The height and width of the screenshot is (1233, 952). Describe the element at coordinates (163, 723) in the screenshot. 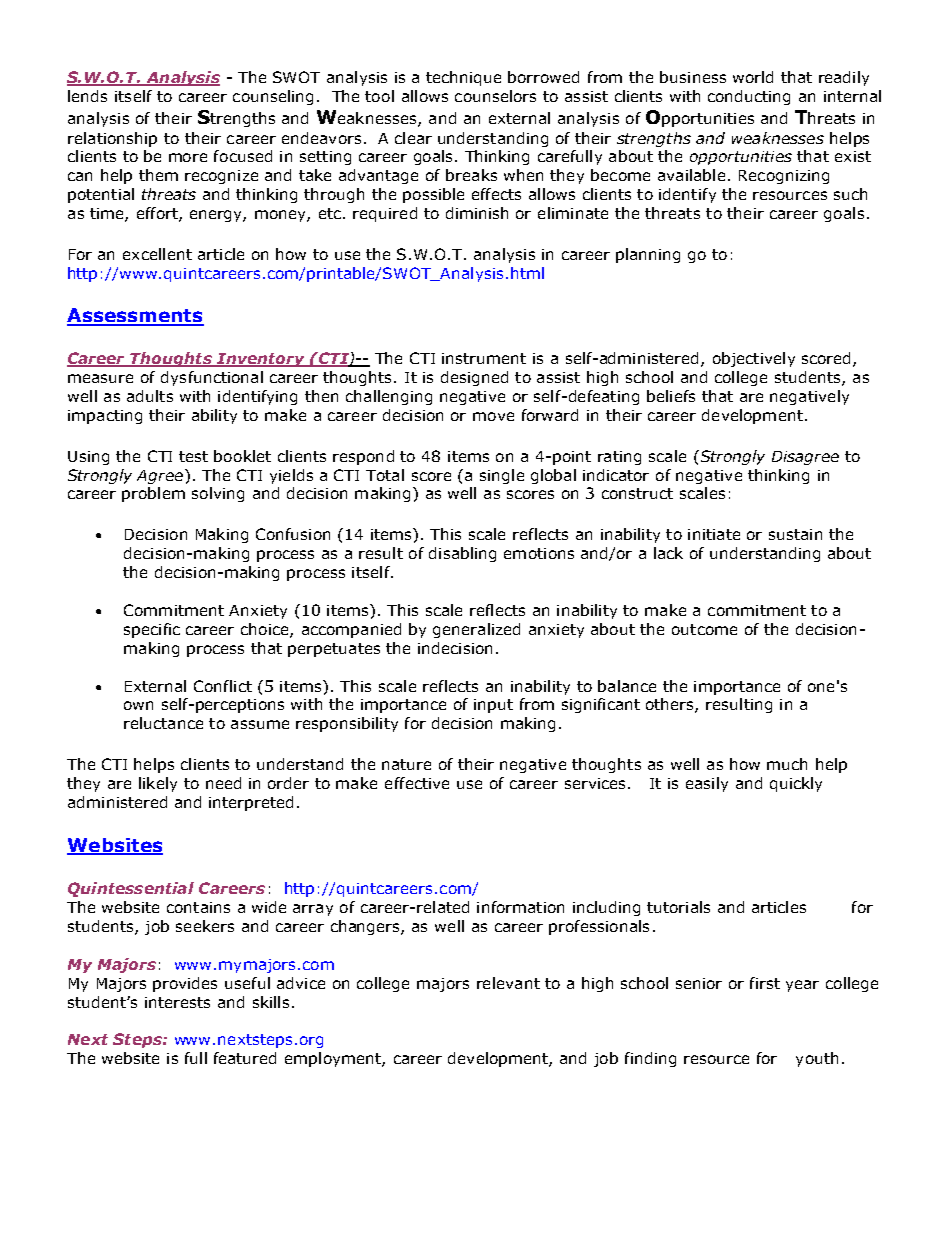

I see `reluctance` at that location.
